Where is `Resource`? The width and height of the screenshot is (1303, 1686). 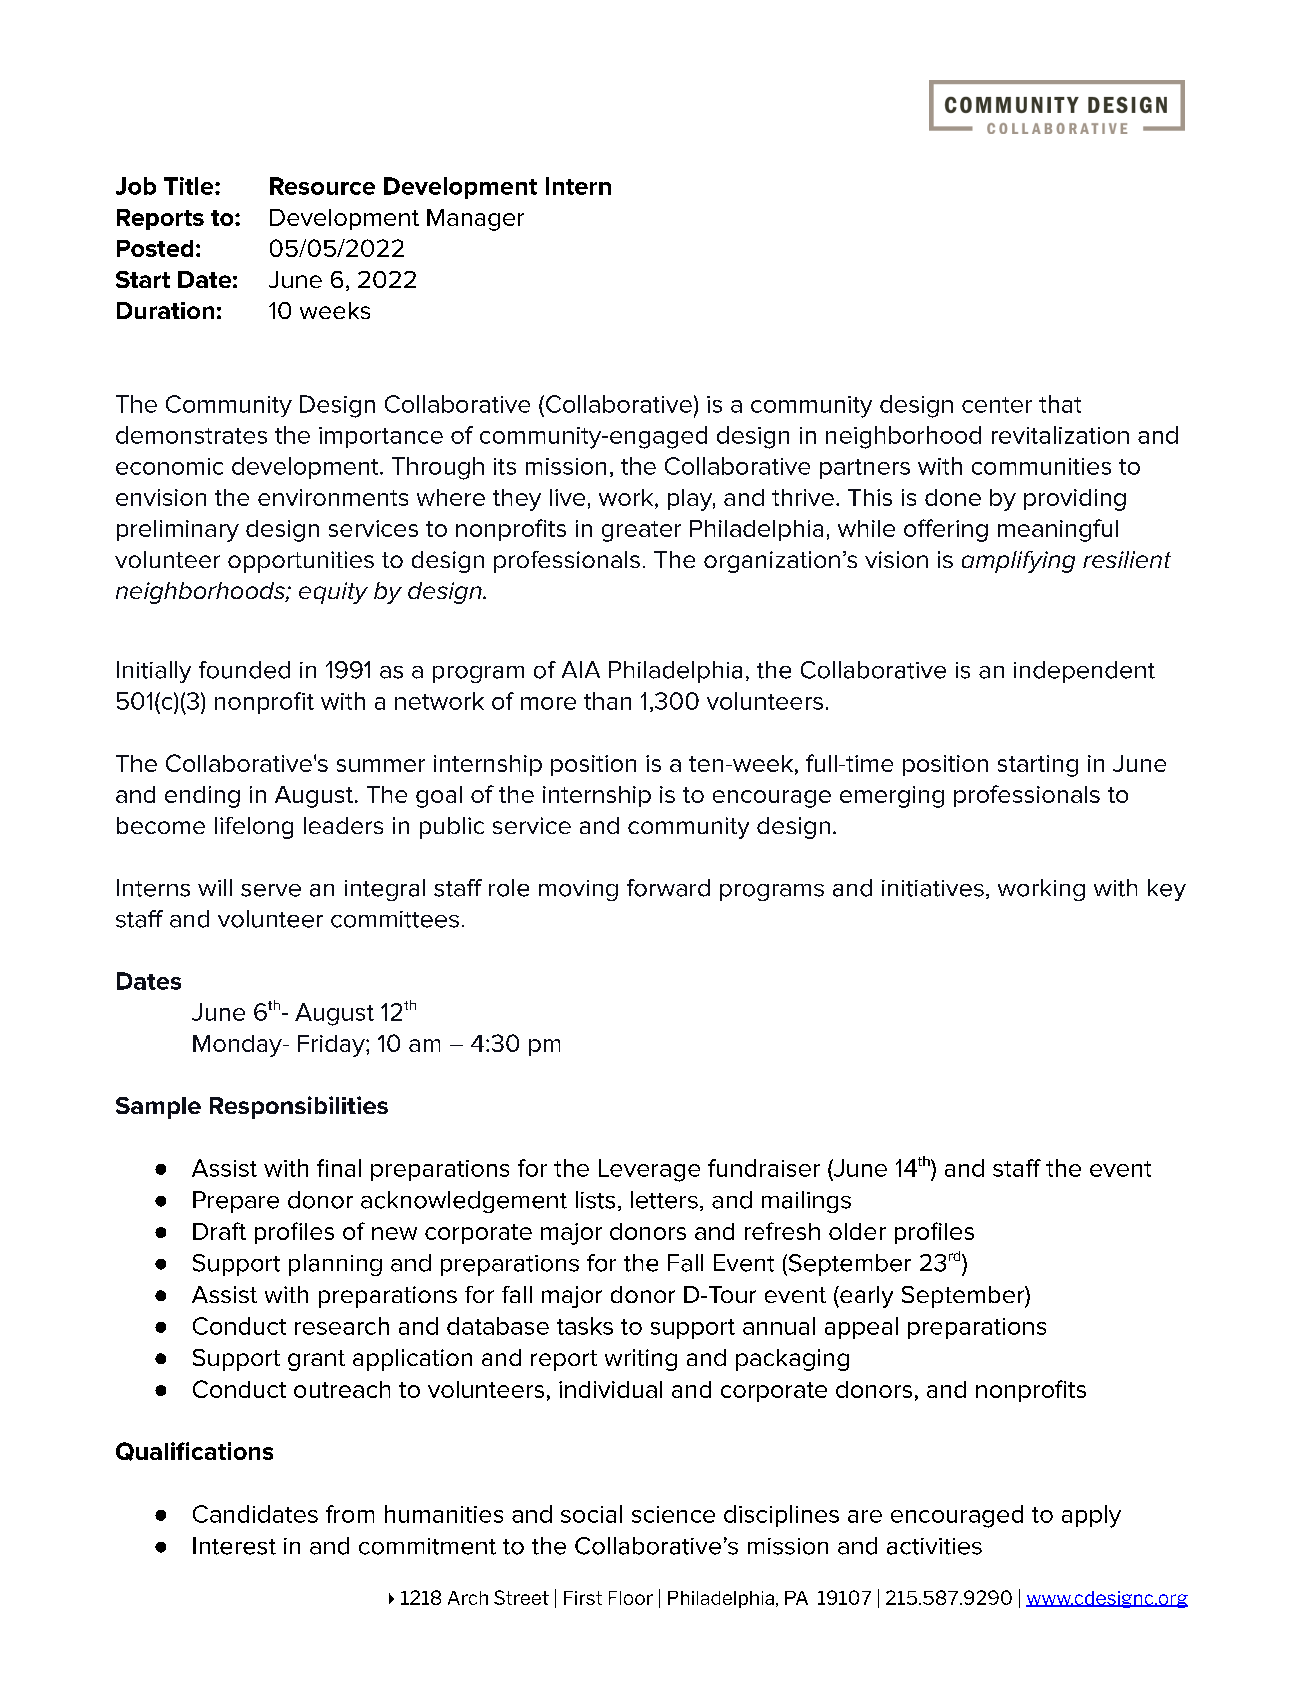
Resource is located at coordinates (322, 186).
